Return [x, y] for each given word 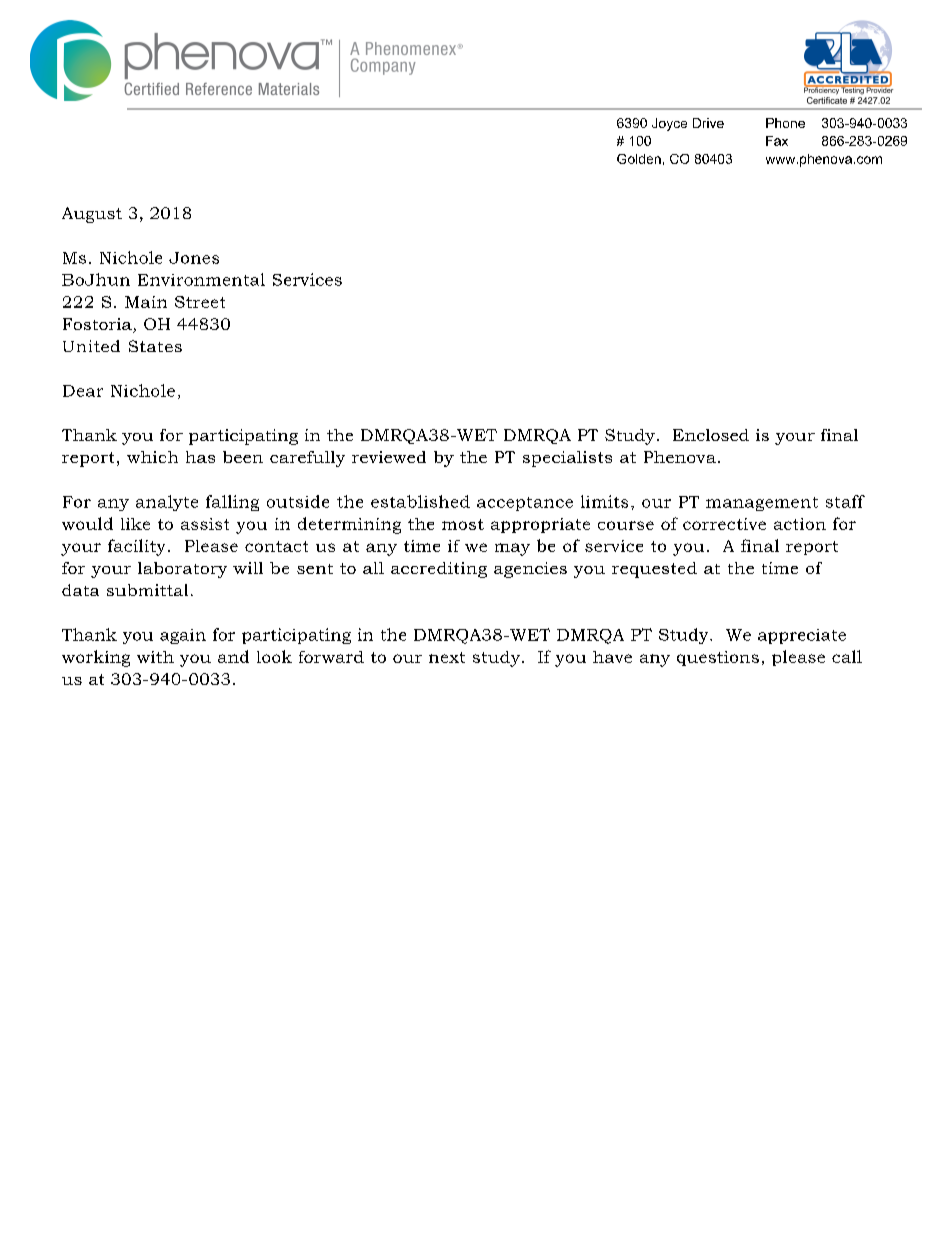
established [420, 501]
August [92, 215]
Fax [777, 141]
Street [200, 302]
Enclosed [711, 435]
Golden [639, 159]
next [447, 657]
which [152, 457]
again [183, 636]
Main [146, 302]
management [762, 504]
